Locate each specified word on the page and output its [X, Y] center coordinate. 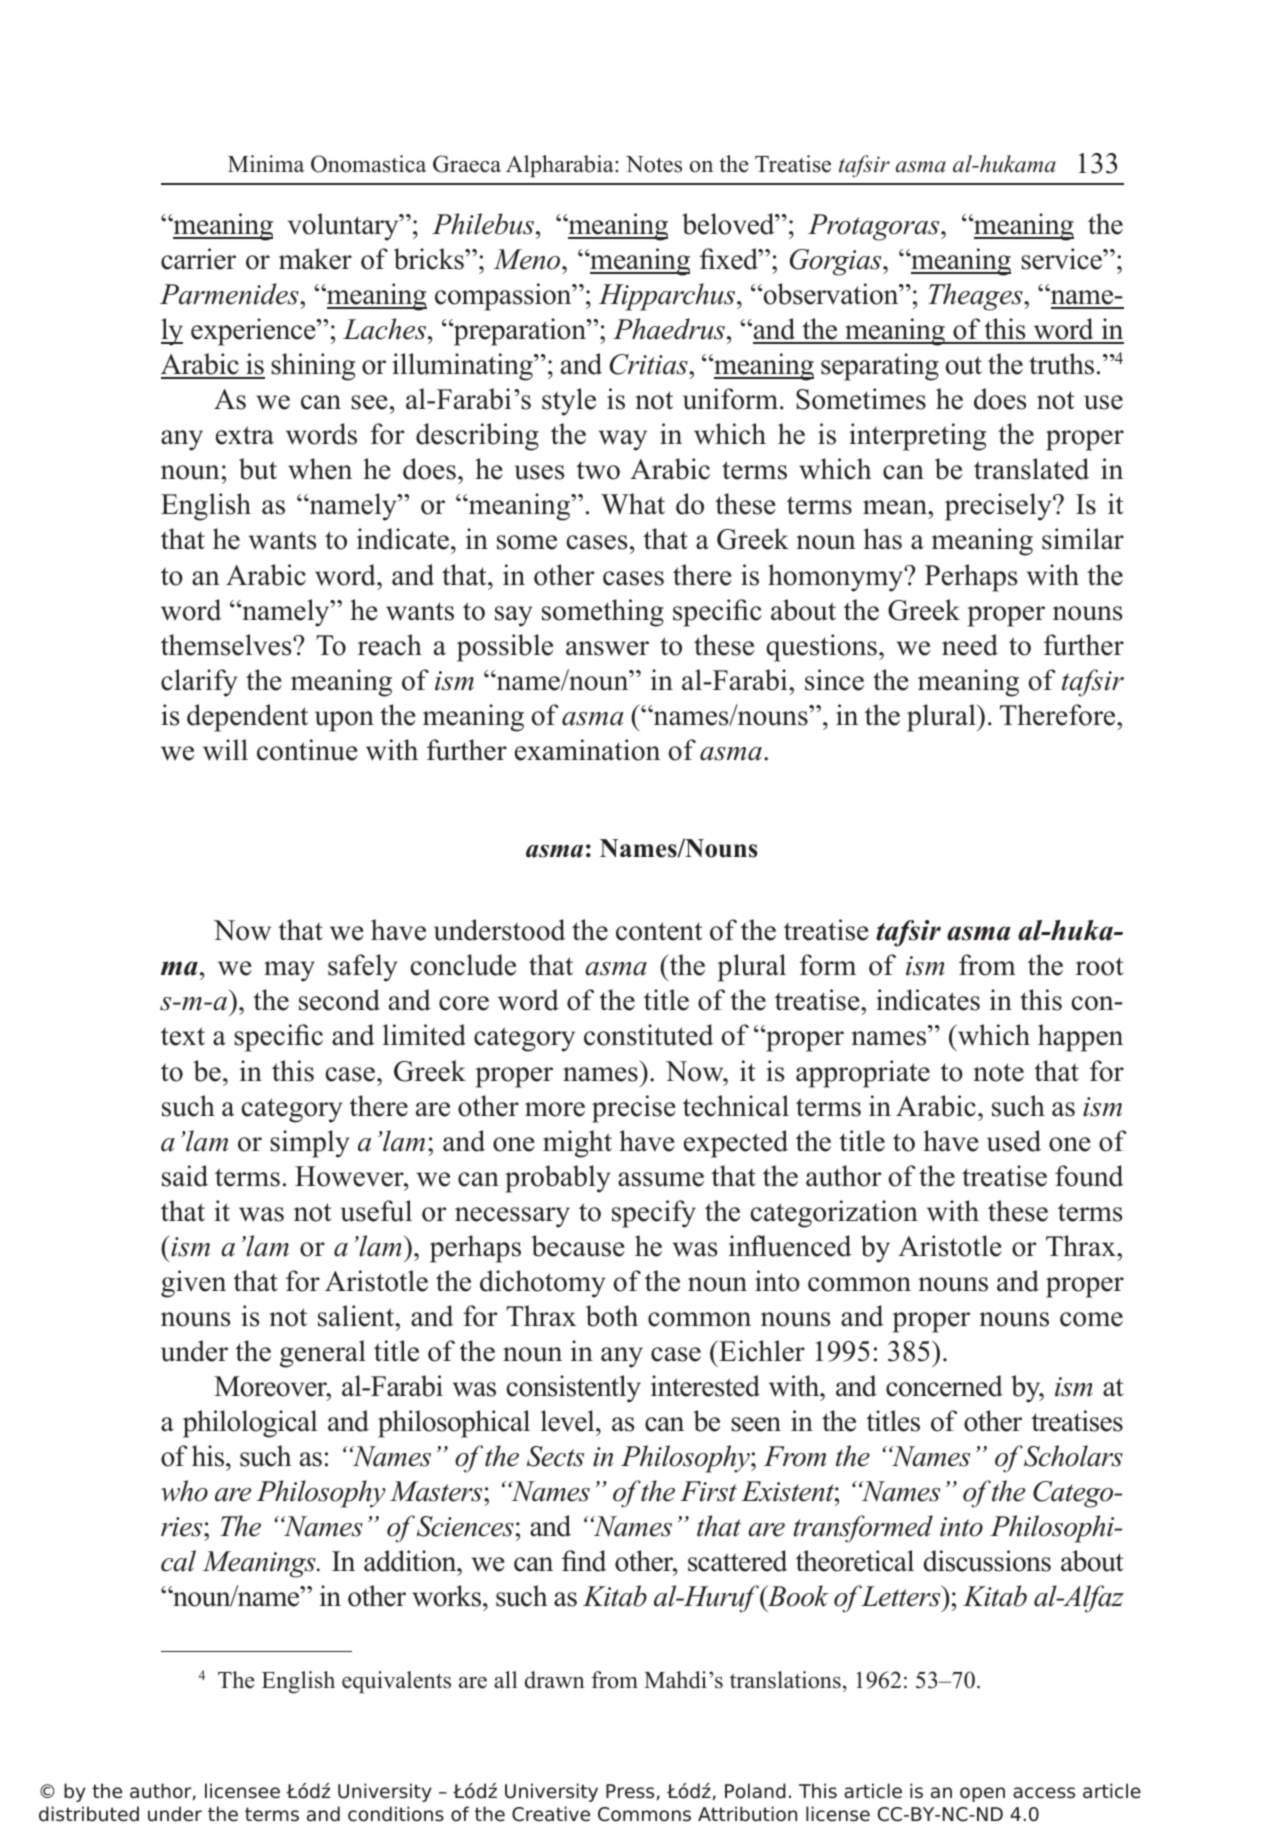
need [970, 645]
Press [630, 1791]
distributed [89, 1814]
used [1014, 1141]
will [225, 750]
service [1062, 259]
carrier [198, 259]
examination [587, 750]
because [578, 1246]
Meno [528, 259]
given [193, 1284]
